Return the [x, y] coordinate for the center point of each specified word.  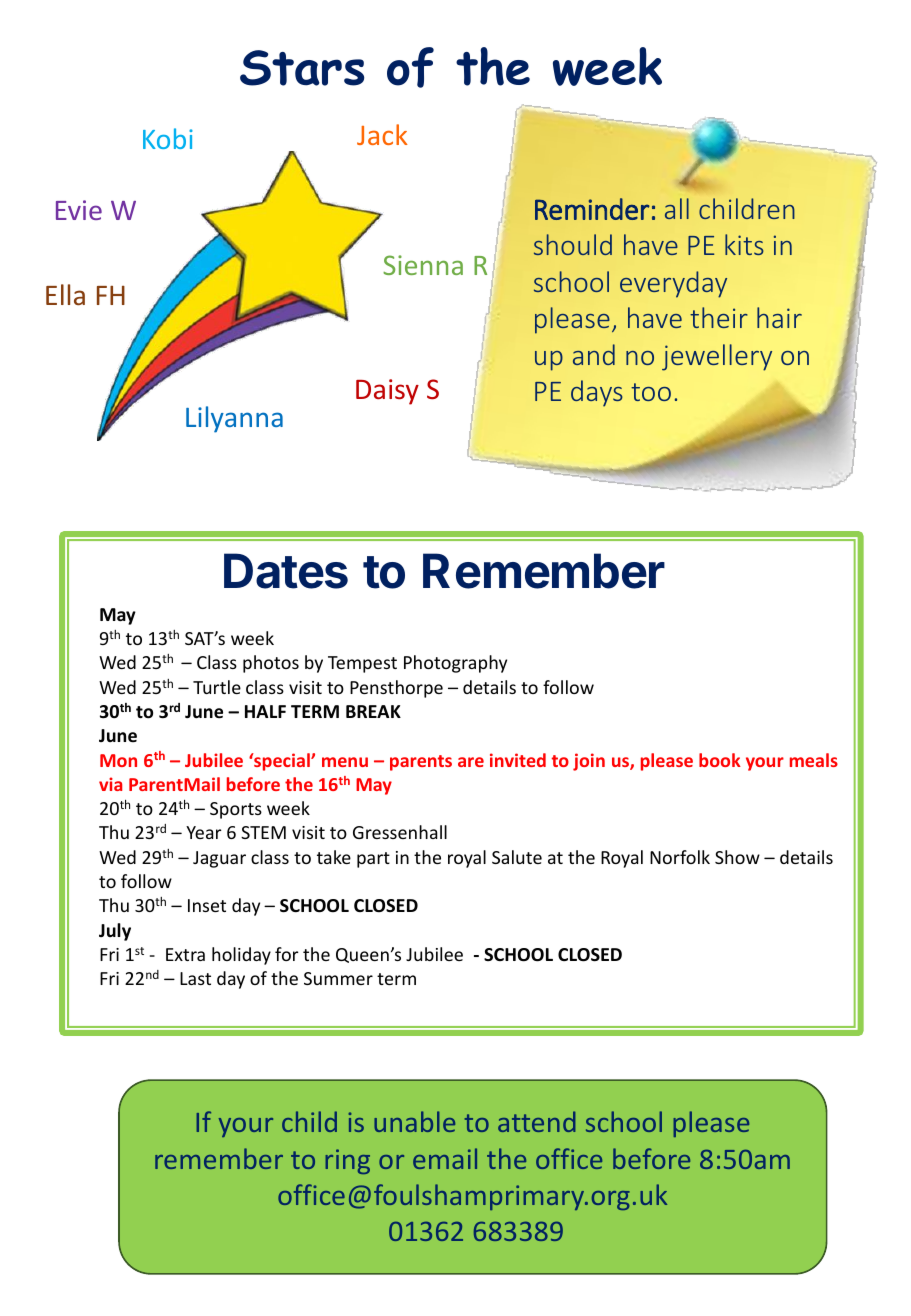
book [720, 760]
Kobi [168, 138]
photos [271, 664]
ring [347, 1161]
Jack [382, 134]
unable [414, 1121]
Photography [455, 664]
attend [536, 1121]
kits [744, 244]
